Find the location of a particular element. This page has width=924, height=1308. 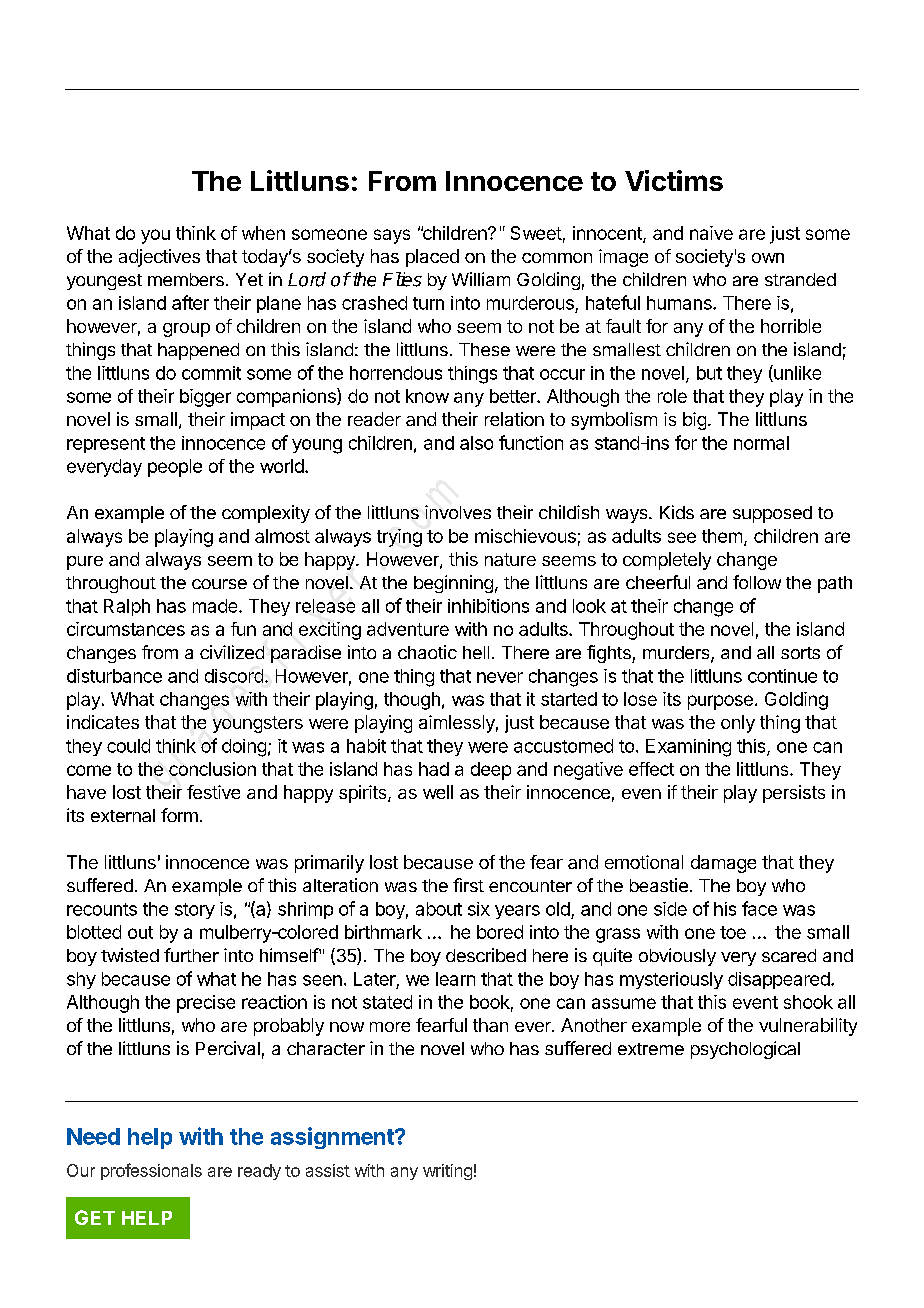

form is located at coordinates (179, 815).
